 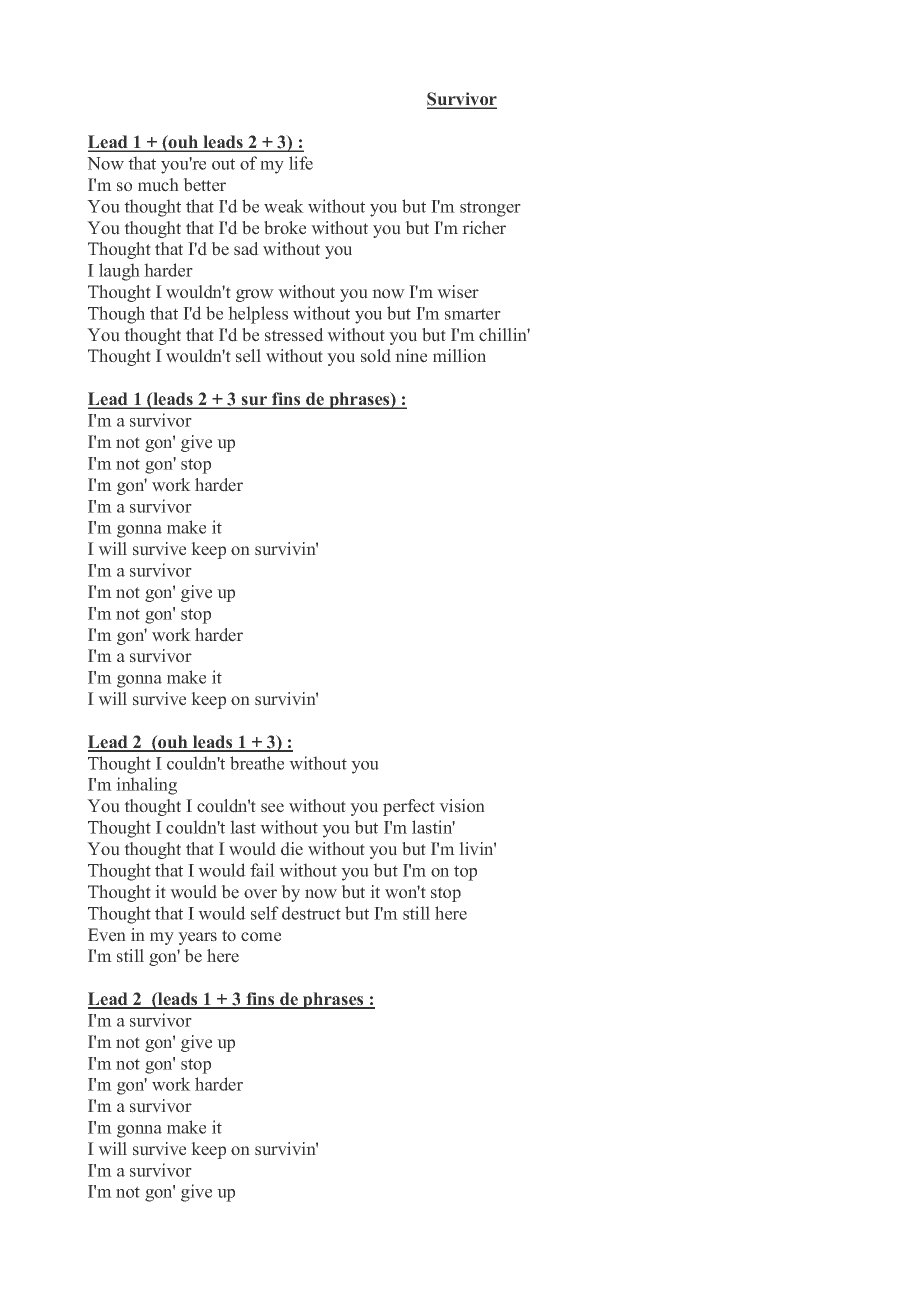 What do you see at coordinates (459, 356) in the page?
I see `million` at bounding box center [459, 356].
